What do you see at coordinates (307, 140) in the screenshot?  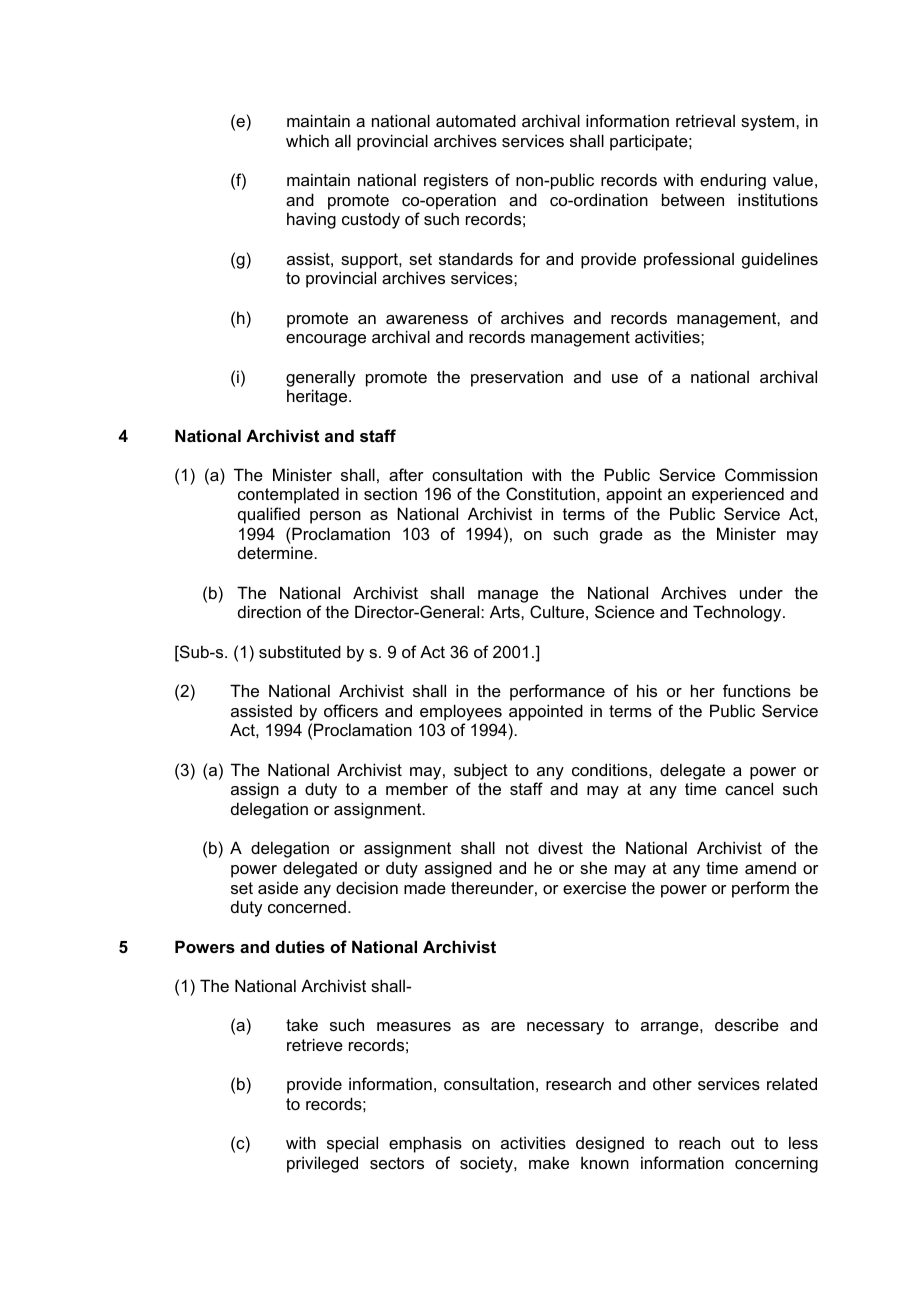 I see `which` at bounding box center [307, 140].
